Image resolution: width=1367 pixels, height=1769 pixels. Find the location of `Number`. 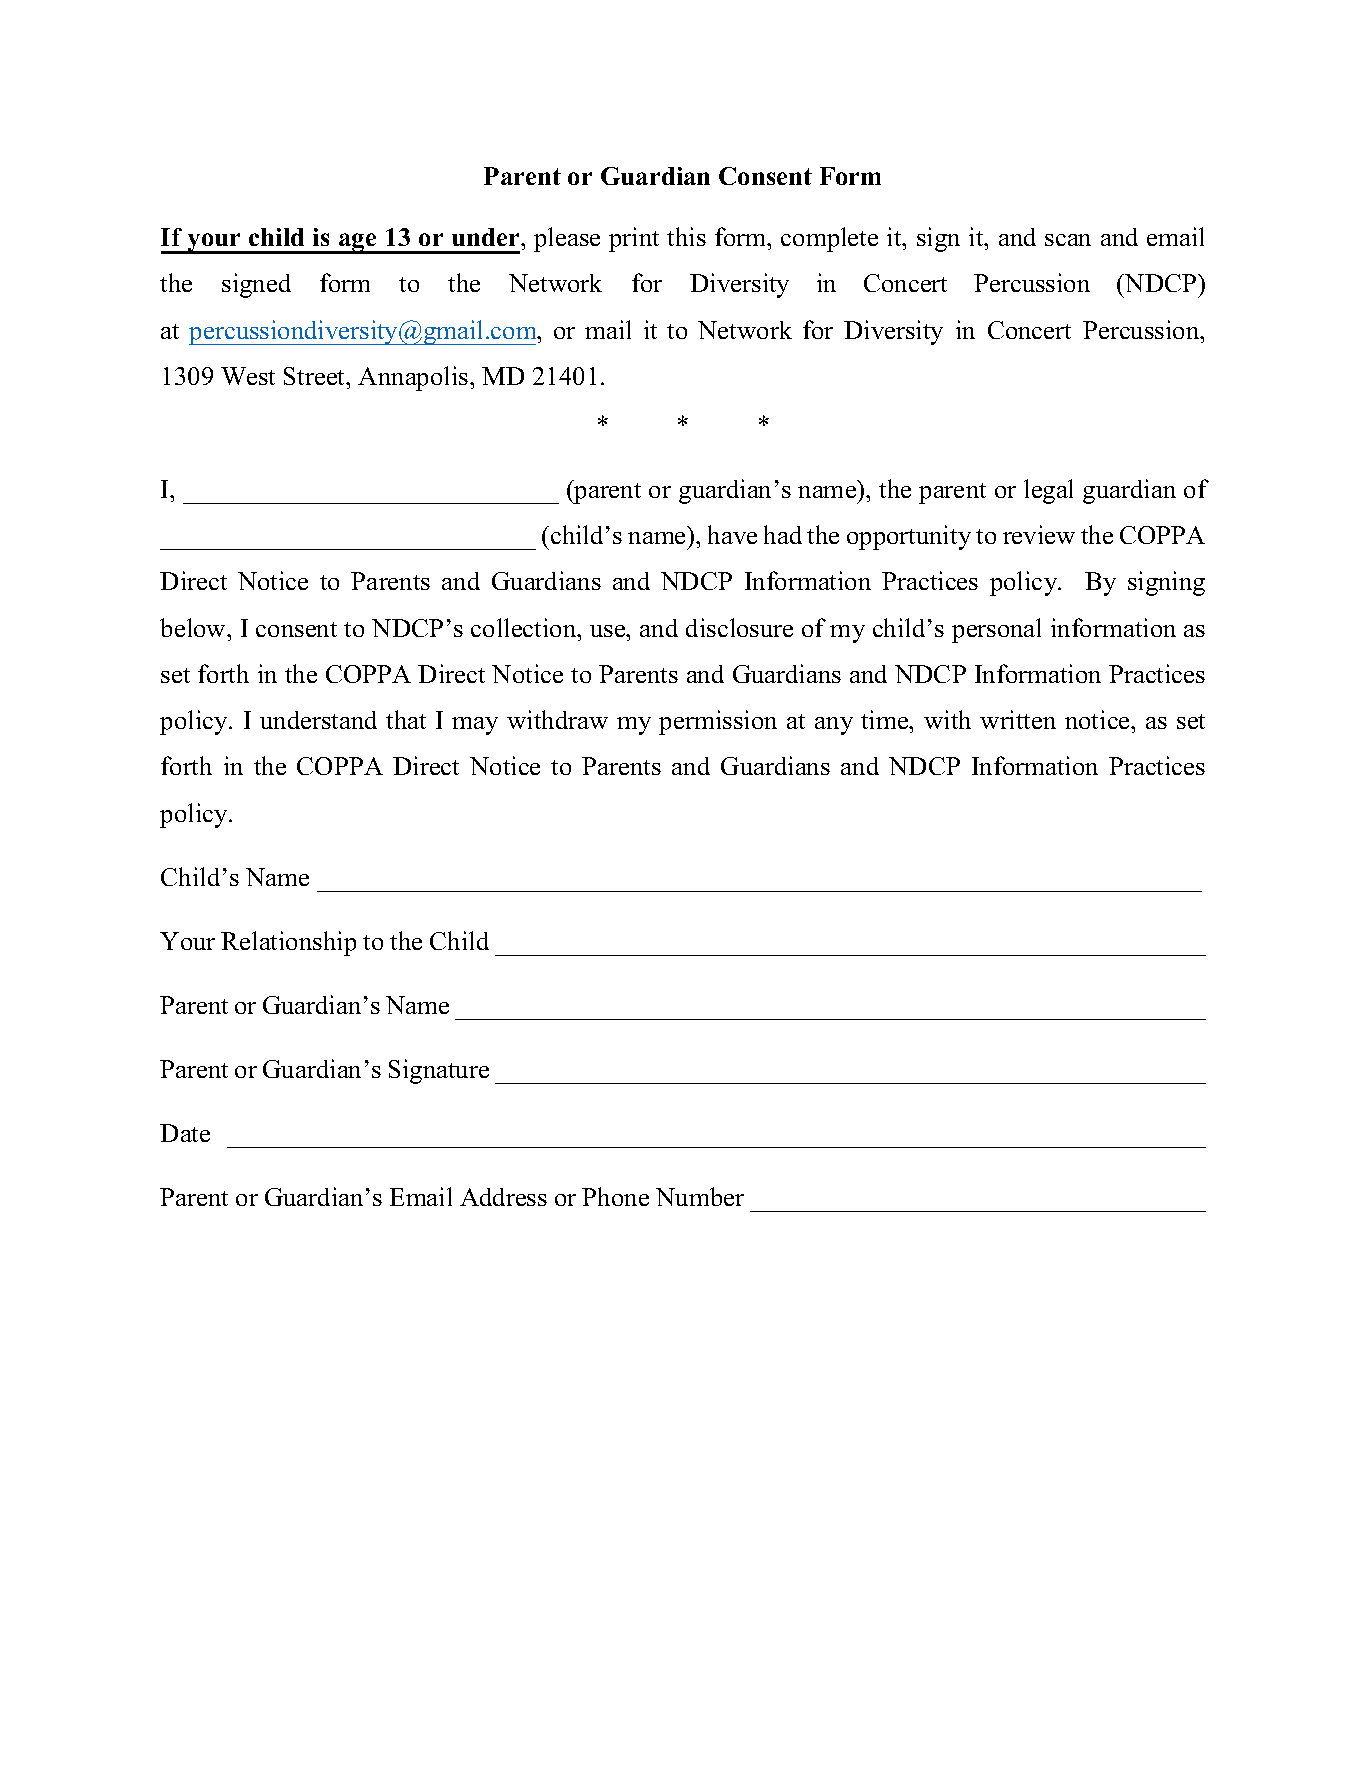

Number is located at coordinates (700, 1196).
